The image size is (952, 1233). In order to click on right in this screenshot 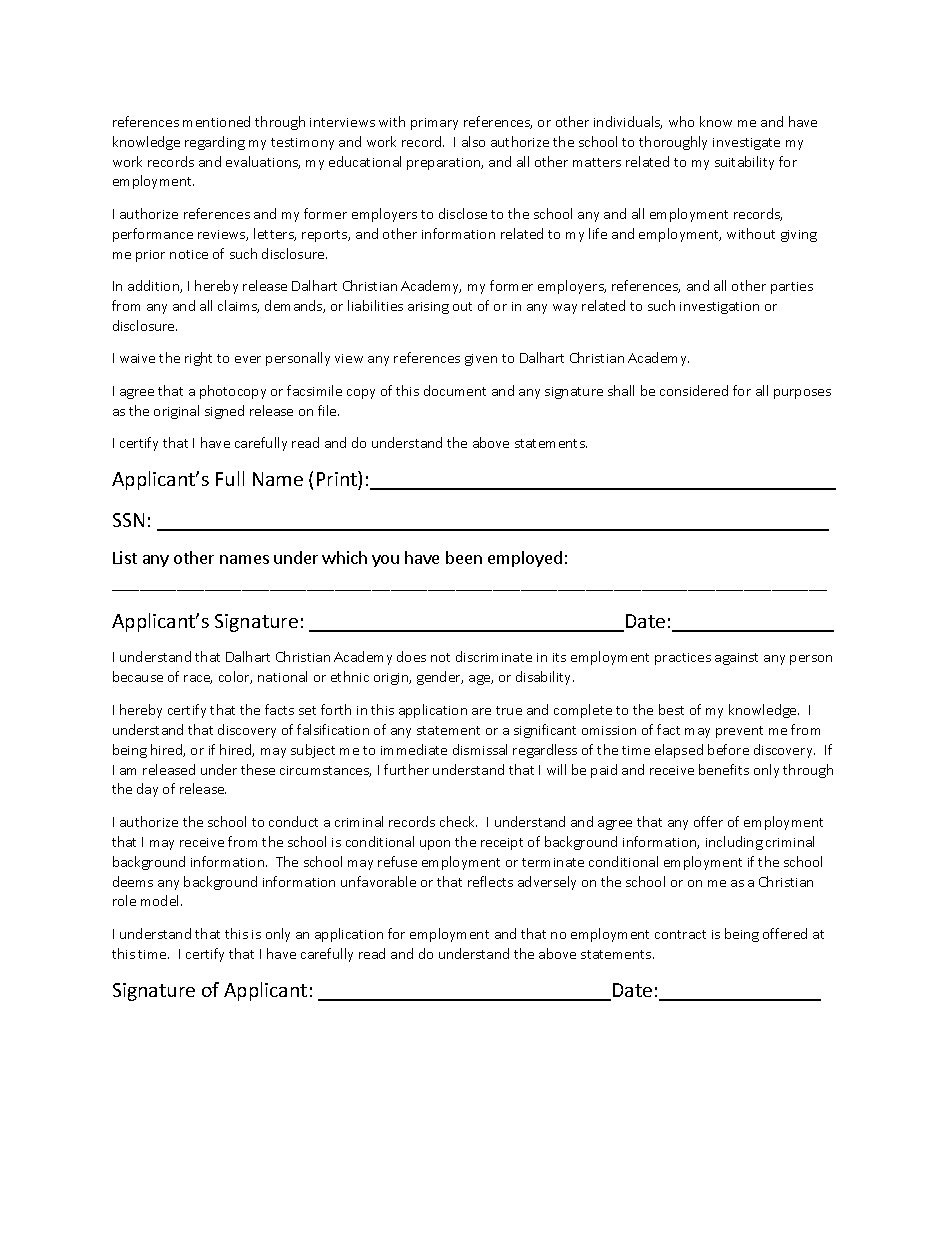, I will do `click(198, 359)`.
